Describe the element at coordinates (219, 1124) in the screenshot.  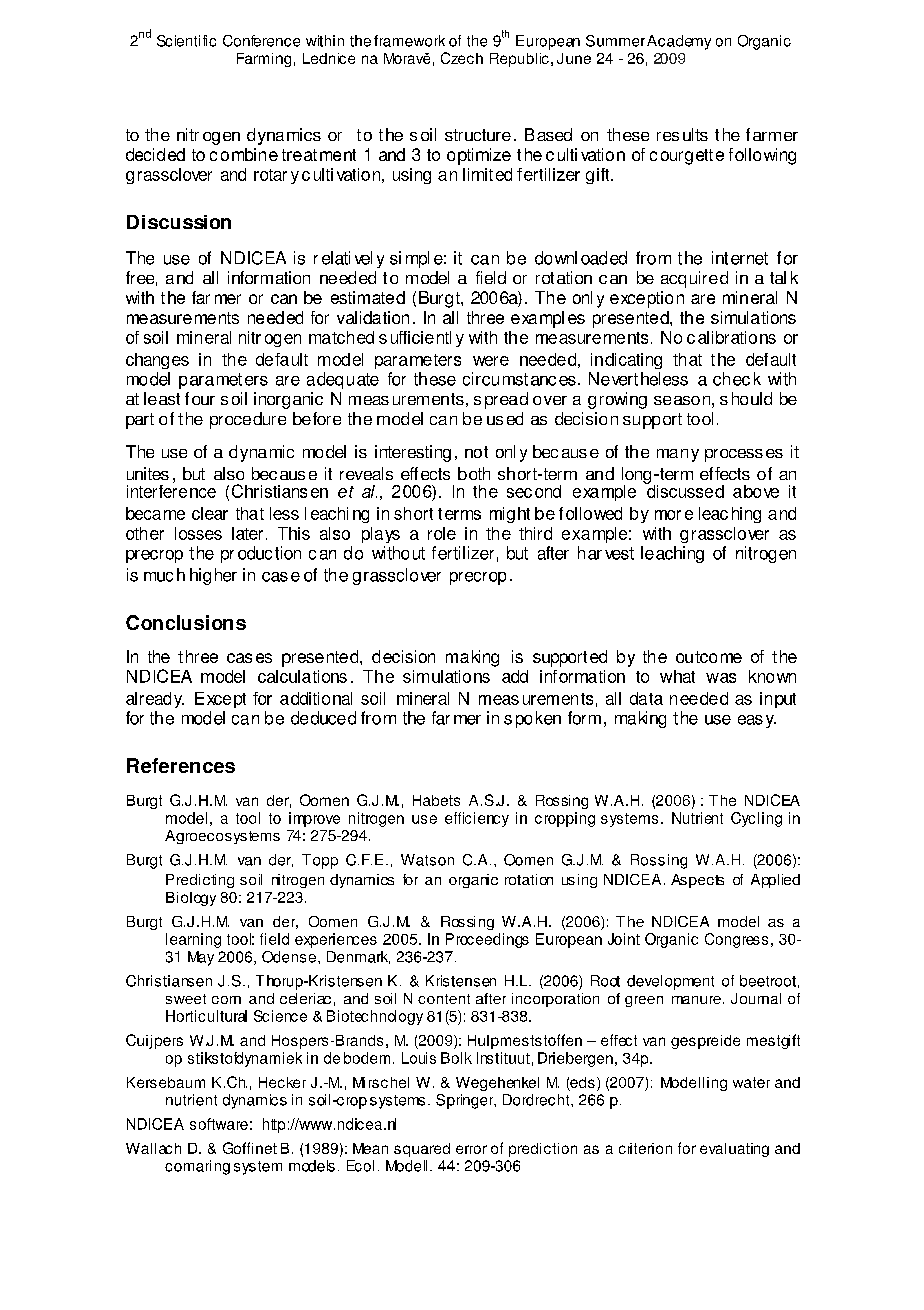
I see `software` at that location.
